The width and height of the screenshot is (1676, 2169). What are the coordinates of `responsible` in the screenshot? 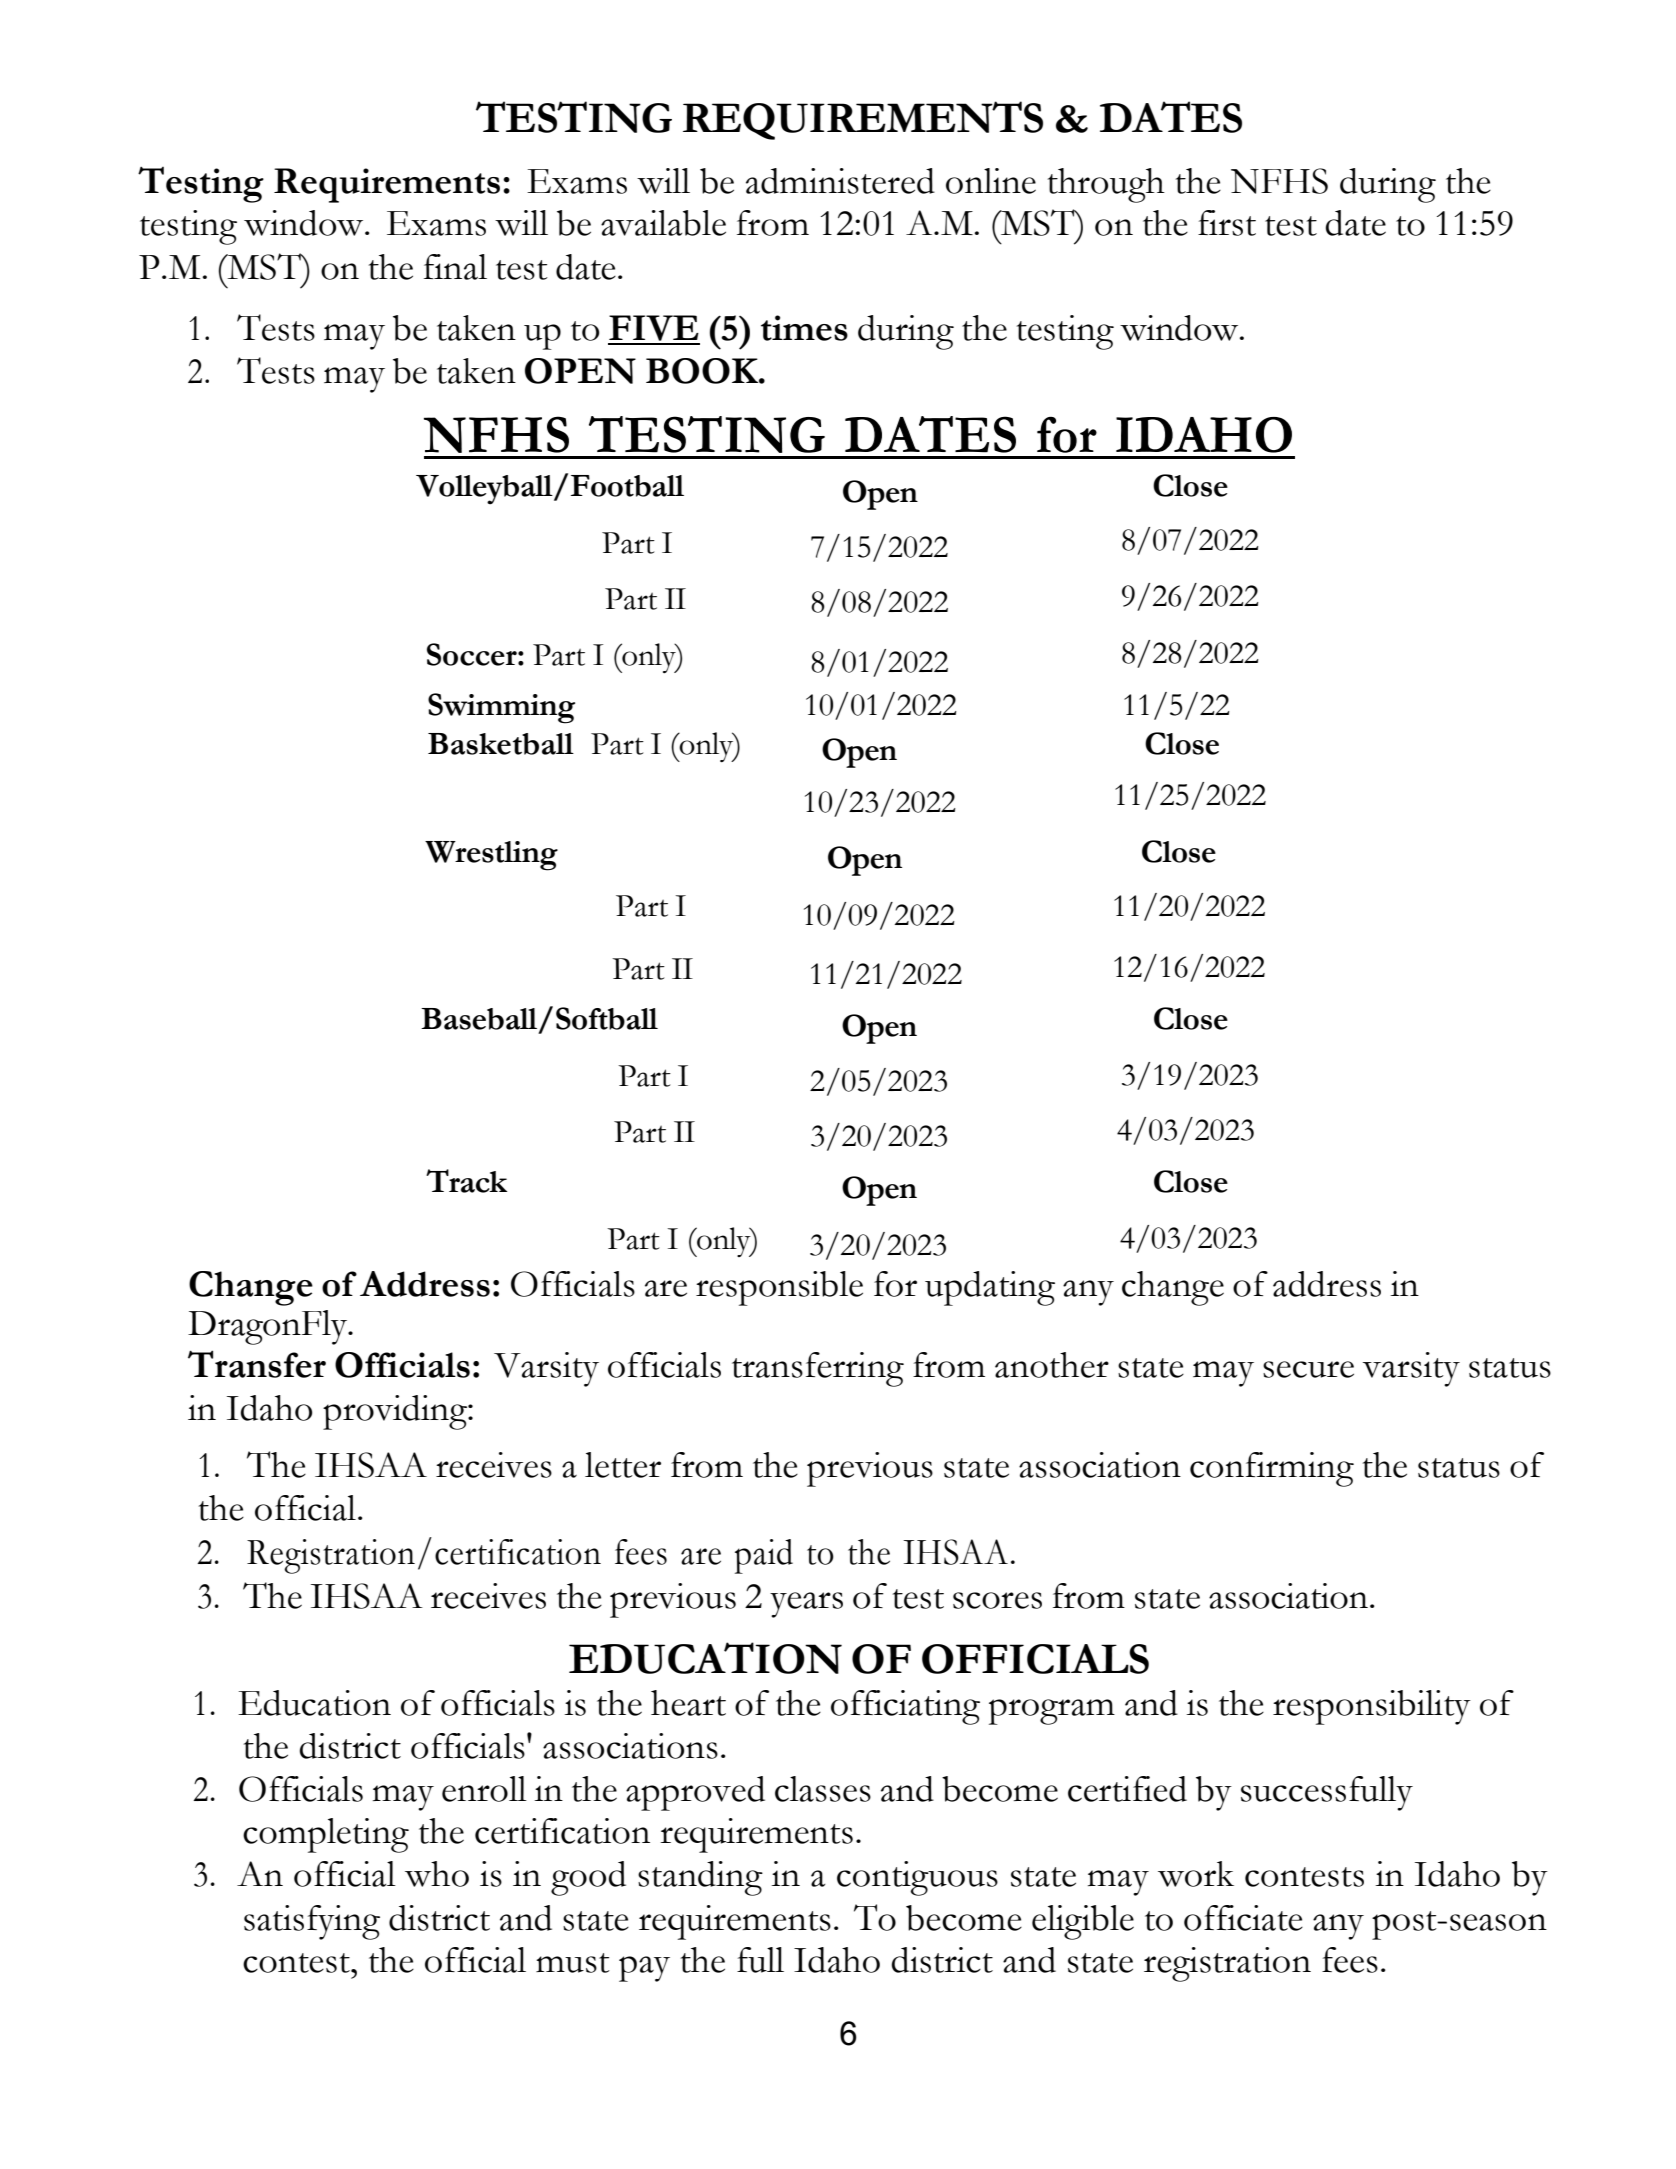 It's located at (779, 1288).
